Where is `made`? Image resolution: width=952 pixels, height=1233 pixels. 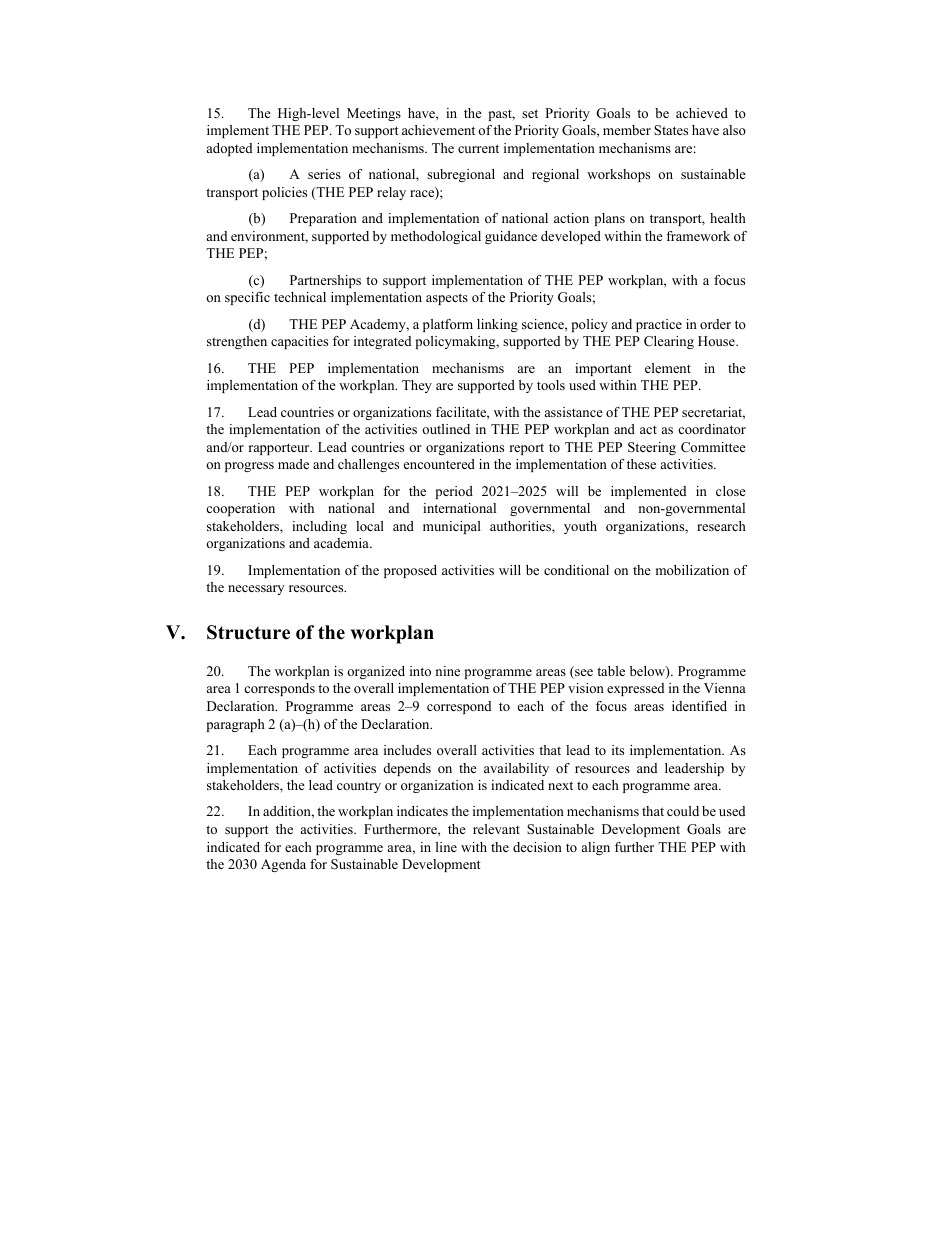 made is located at coordinates (293, 464).
